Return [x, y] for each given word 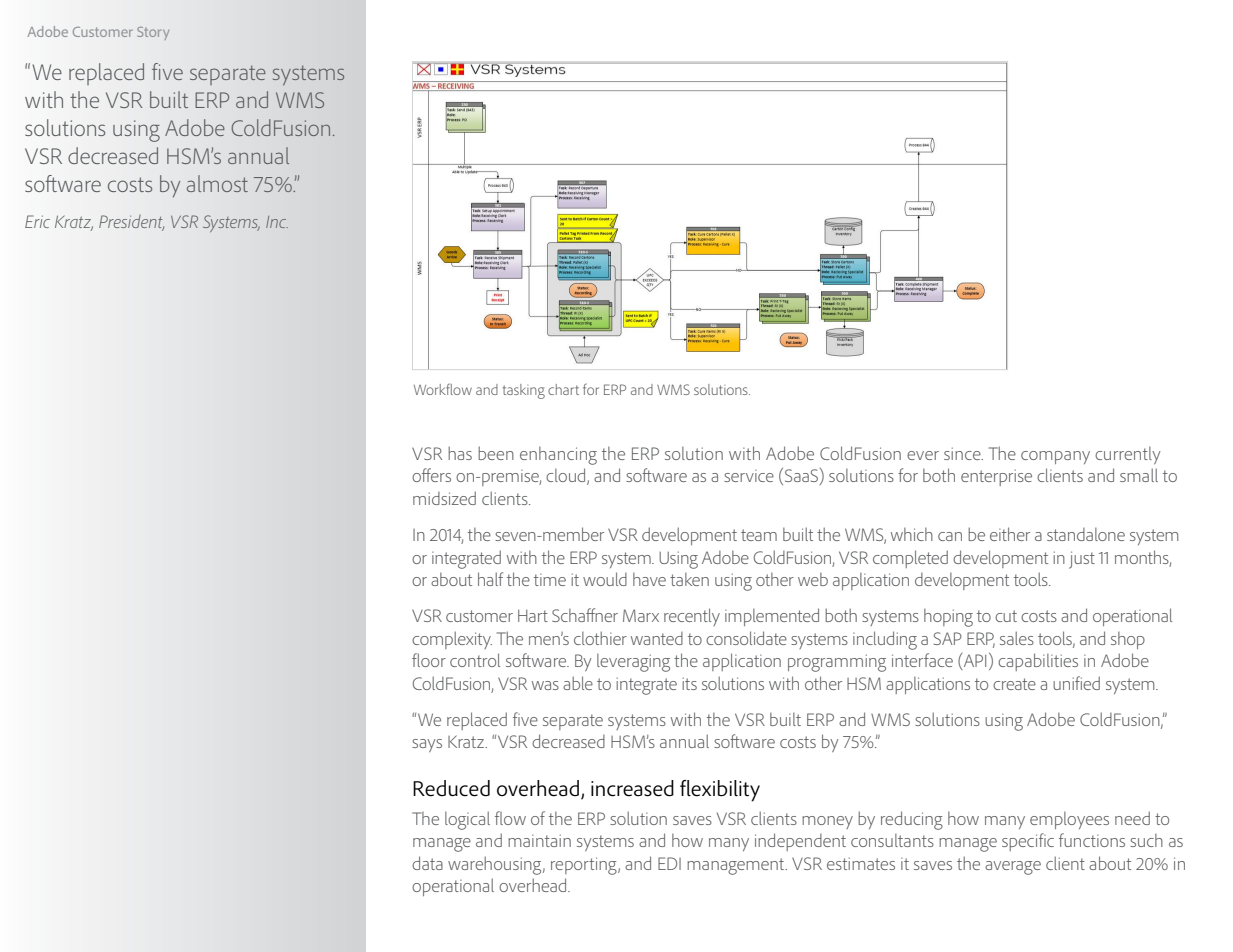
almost [217, 183]
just [1082, 560]
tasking [524, 391]
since [963, 453]
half [490, 579]
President [131, 223]
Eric [37, 221]
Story [153, 33]
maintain [539, 840]
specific [1028, 842]
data [427, 863]
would [605, 579]
